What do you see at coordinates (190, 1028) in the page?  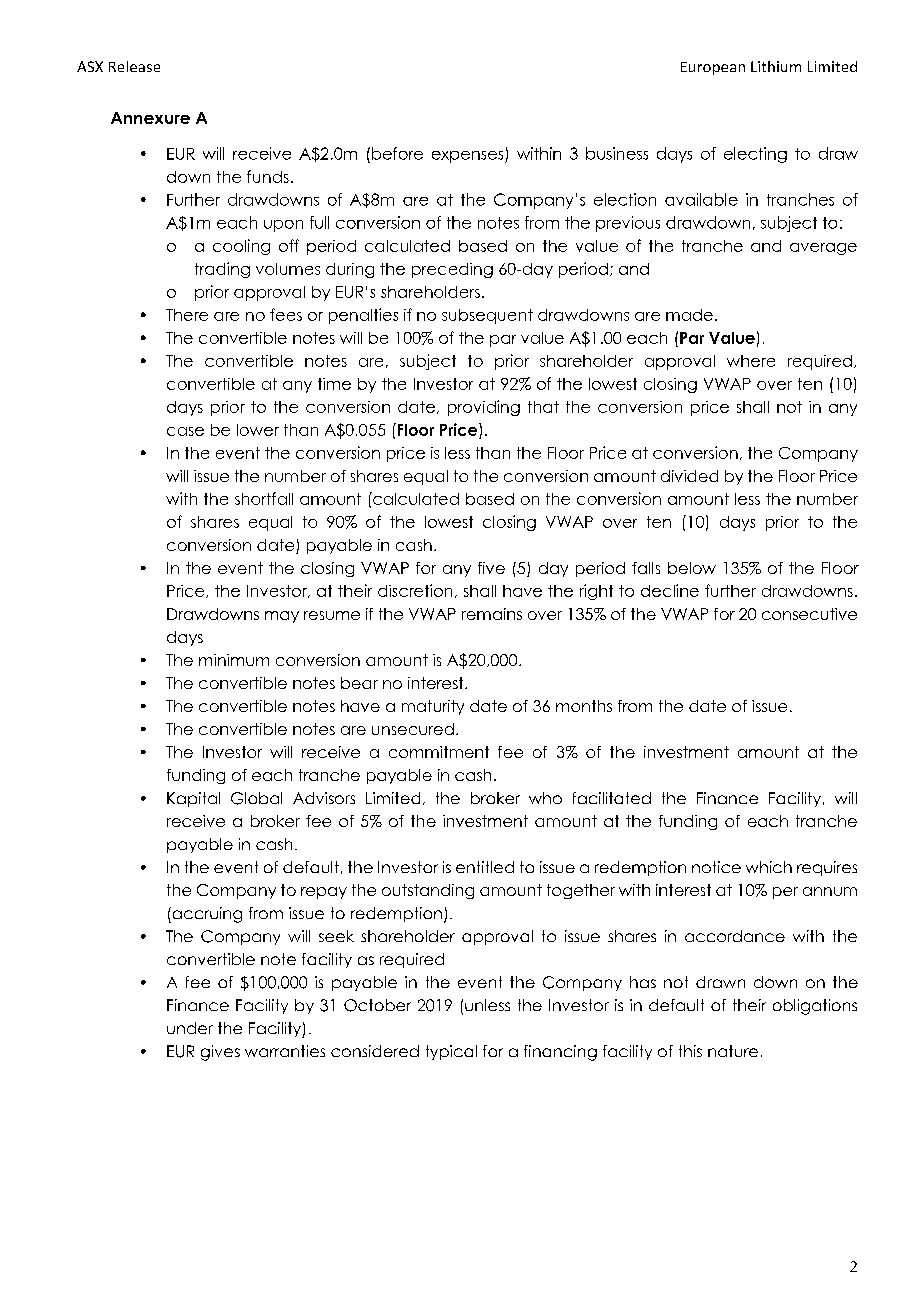 I see `under` at bounding box center [190, 1028].
